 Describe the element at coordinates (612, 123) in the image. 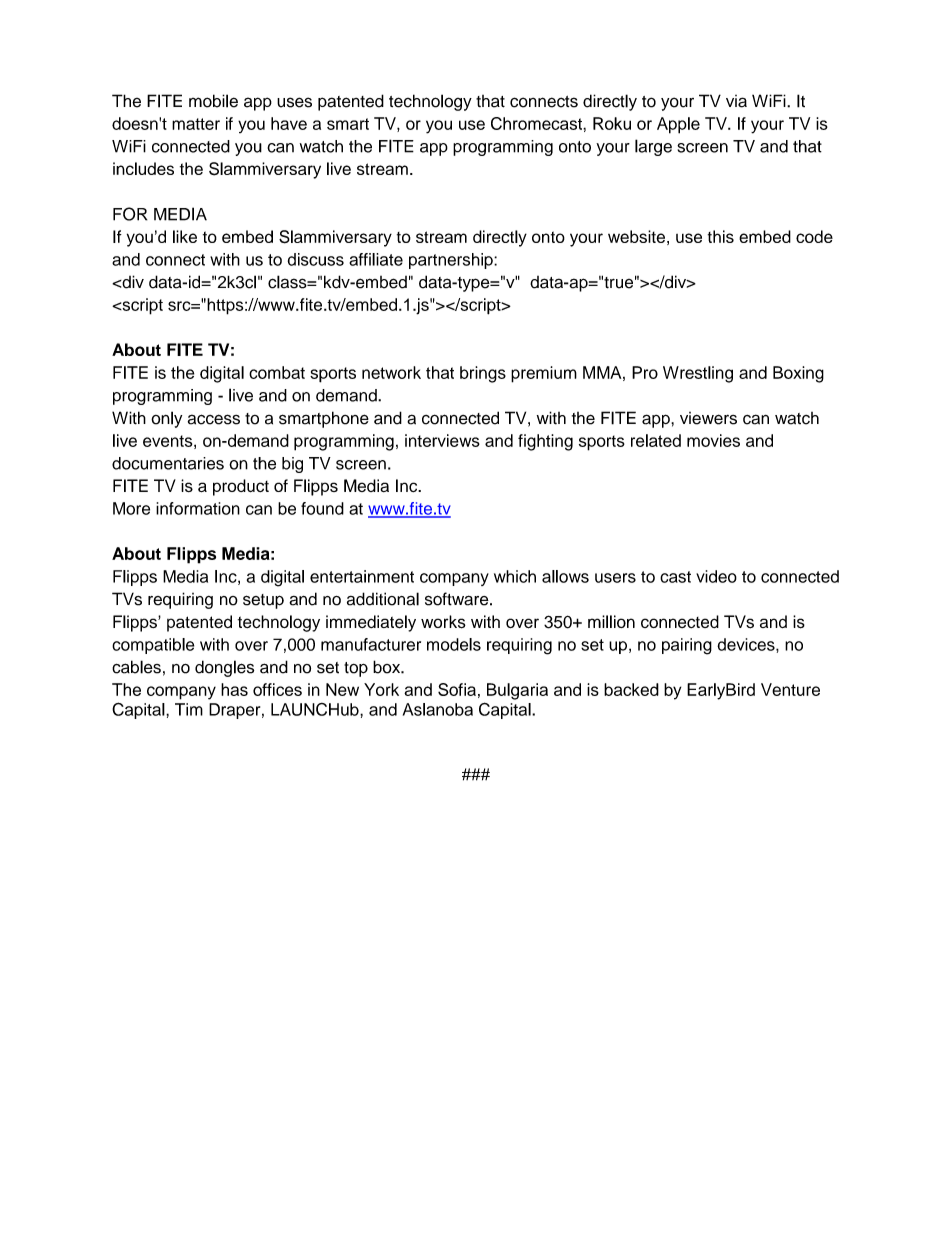

I see `Roku` at that location.
